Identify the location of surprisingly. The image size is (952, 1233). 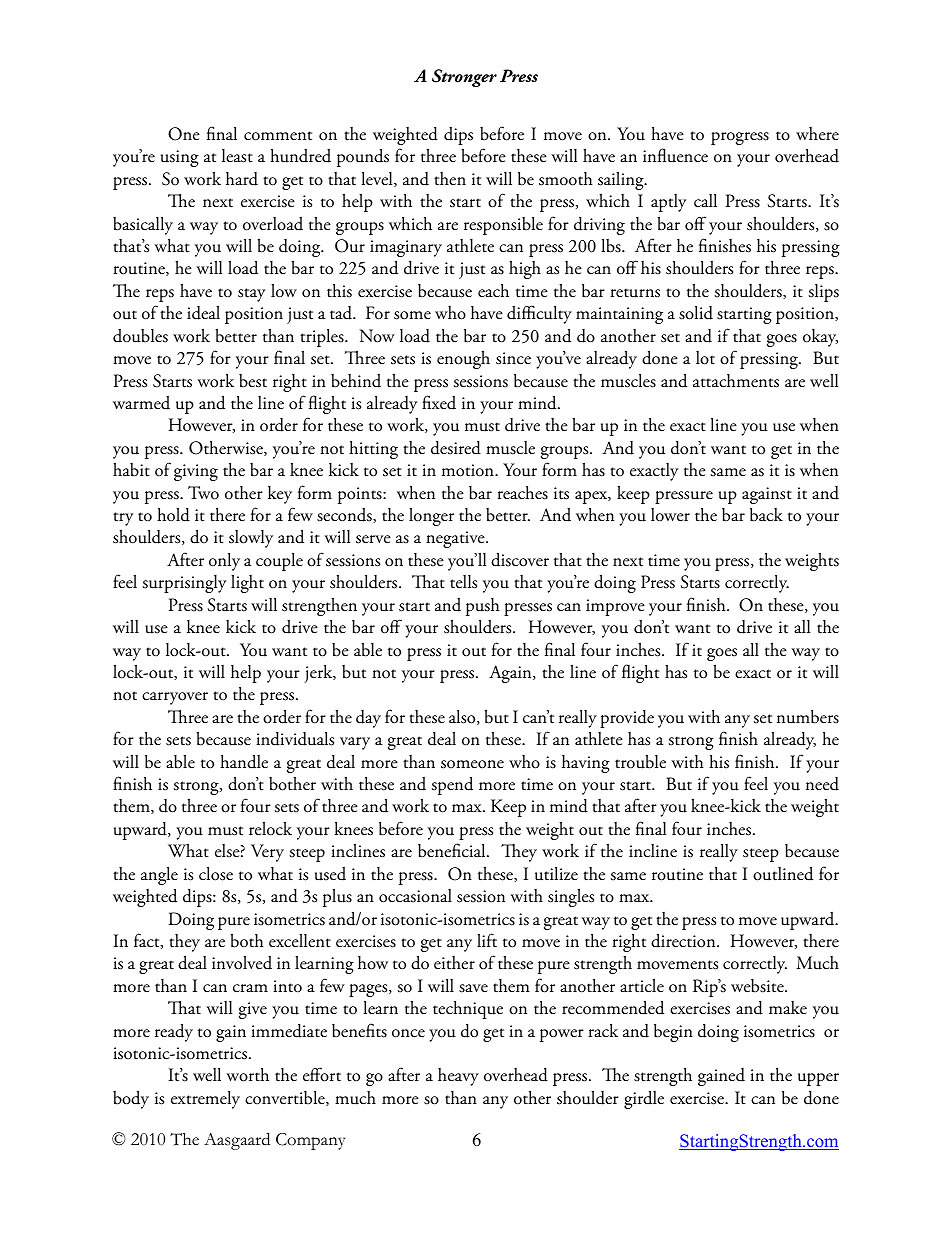
(184, 584).
